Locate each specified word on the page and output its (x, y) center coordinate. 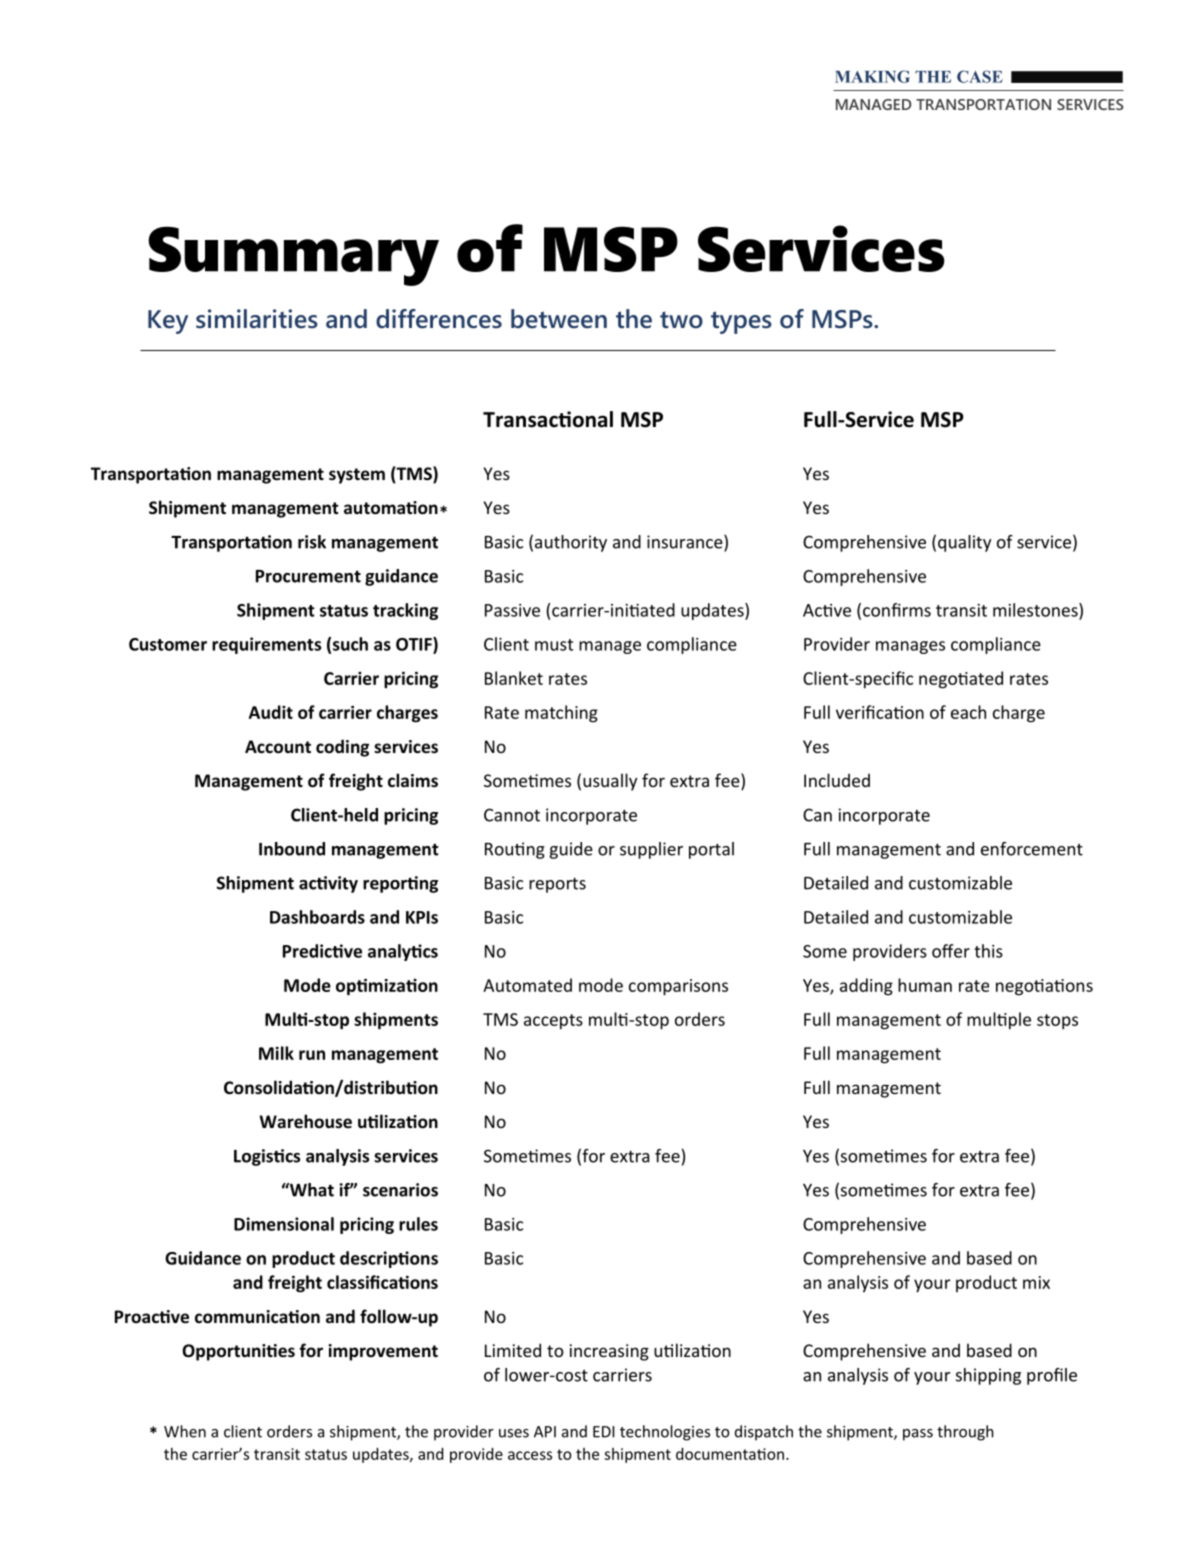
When (185, 1431)
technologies (665, 1433)
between (559, 319)
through (965, 1433)
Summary (293, 256)
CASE (980, 76)
